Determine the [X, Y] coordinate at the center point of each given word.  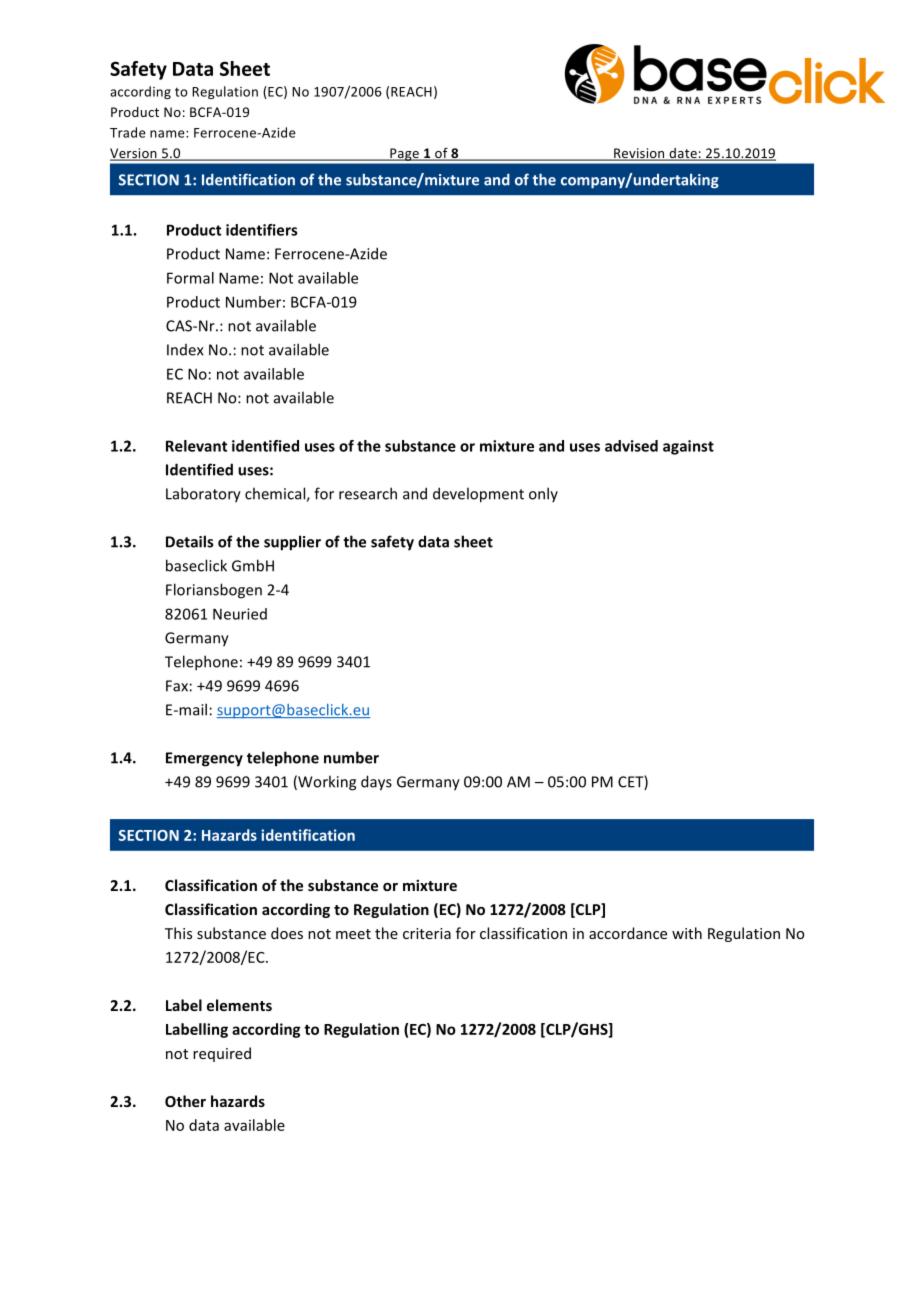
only [543, 494]
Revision [639, 154]
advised [631, 446]
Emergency [204, 759]
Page [404, 154]
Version [134, 154]
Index [185, 350]
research [368, 493]
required [222, 1054]
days [376, 783]
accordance [628, 933]
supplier [292, 543]
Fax [177, 686]
